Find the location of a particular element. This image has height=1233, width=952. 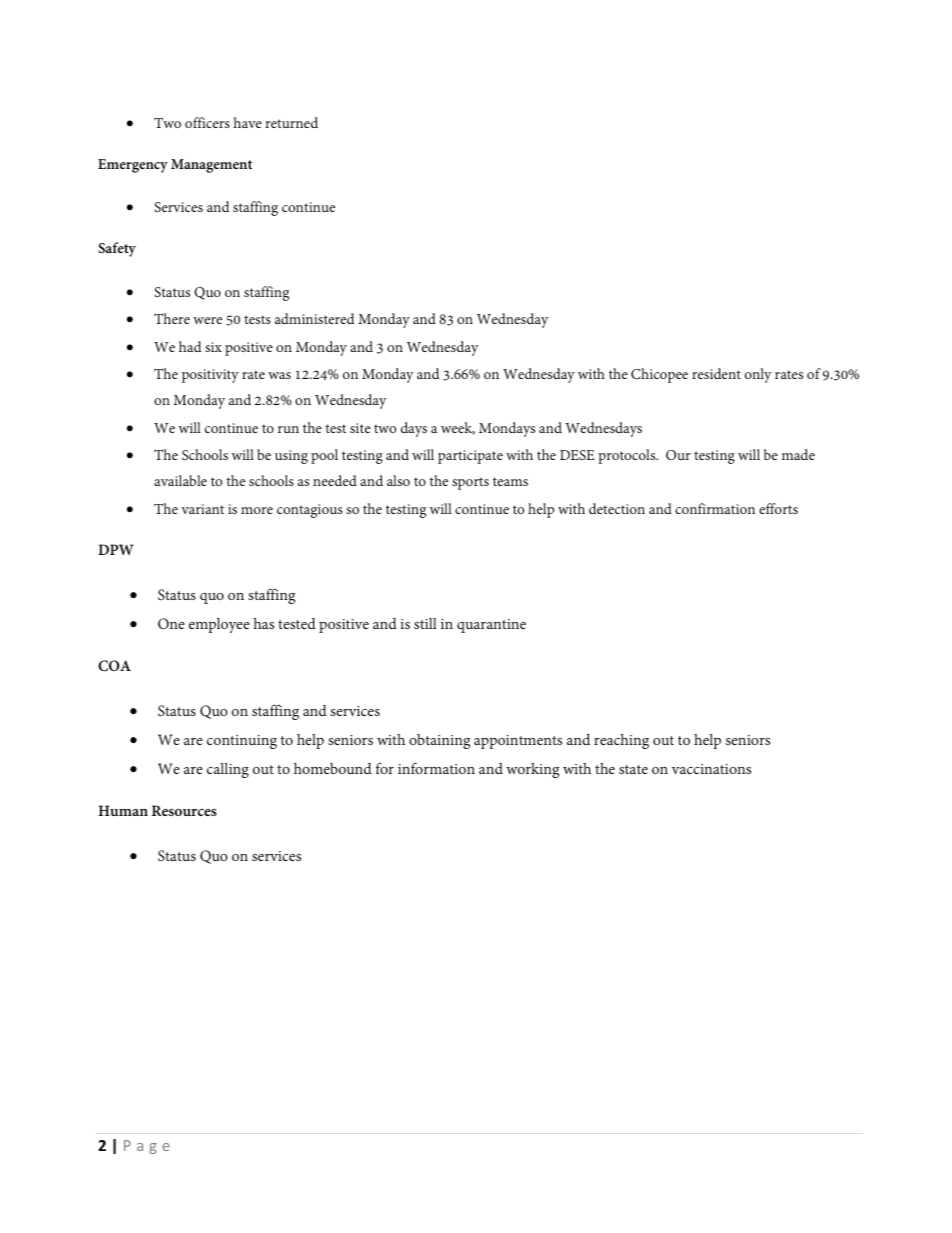

returned is located at coordinates (291, 122).
